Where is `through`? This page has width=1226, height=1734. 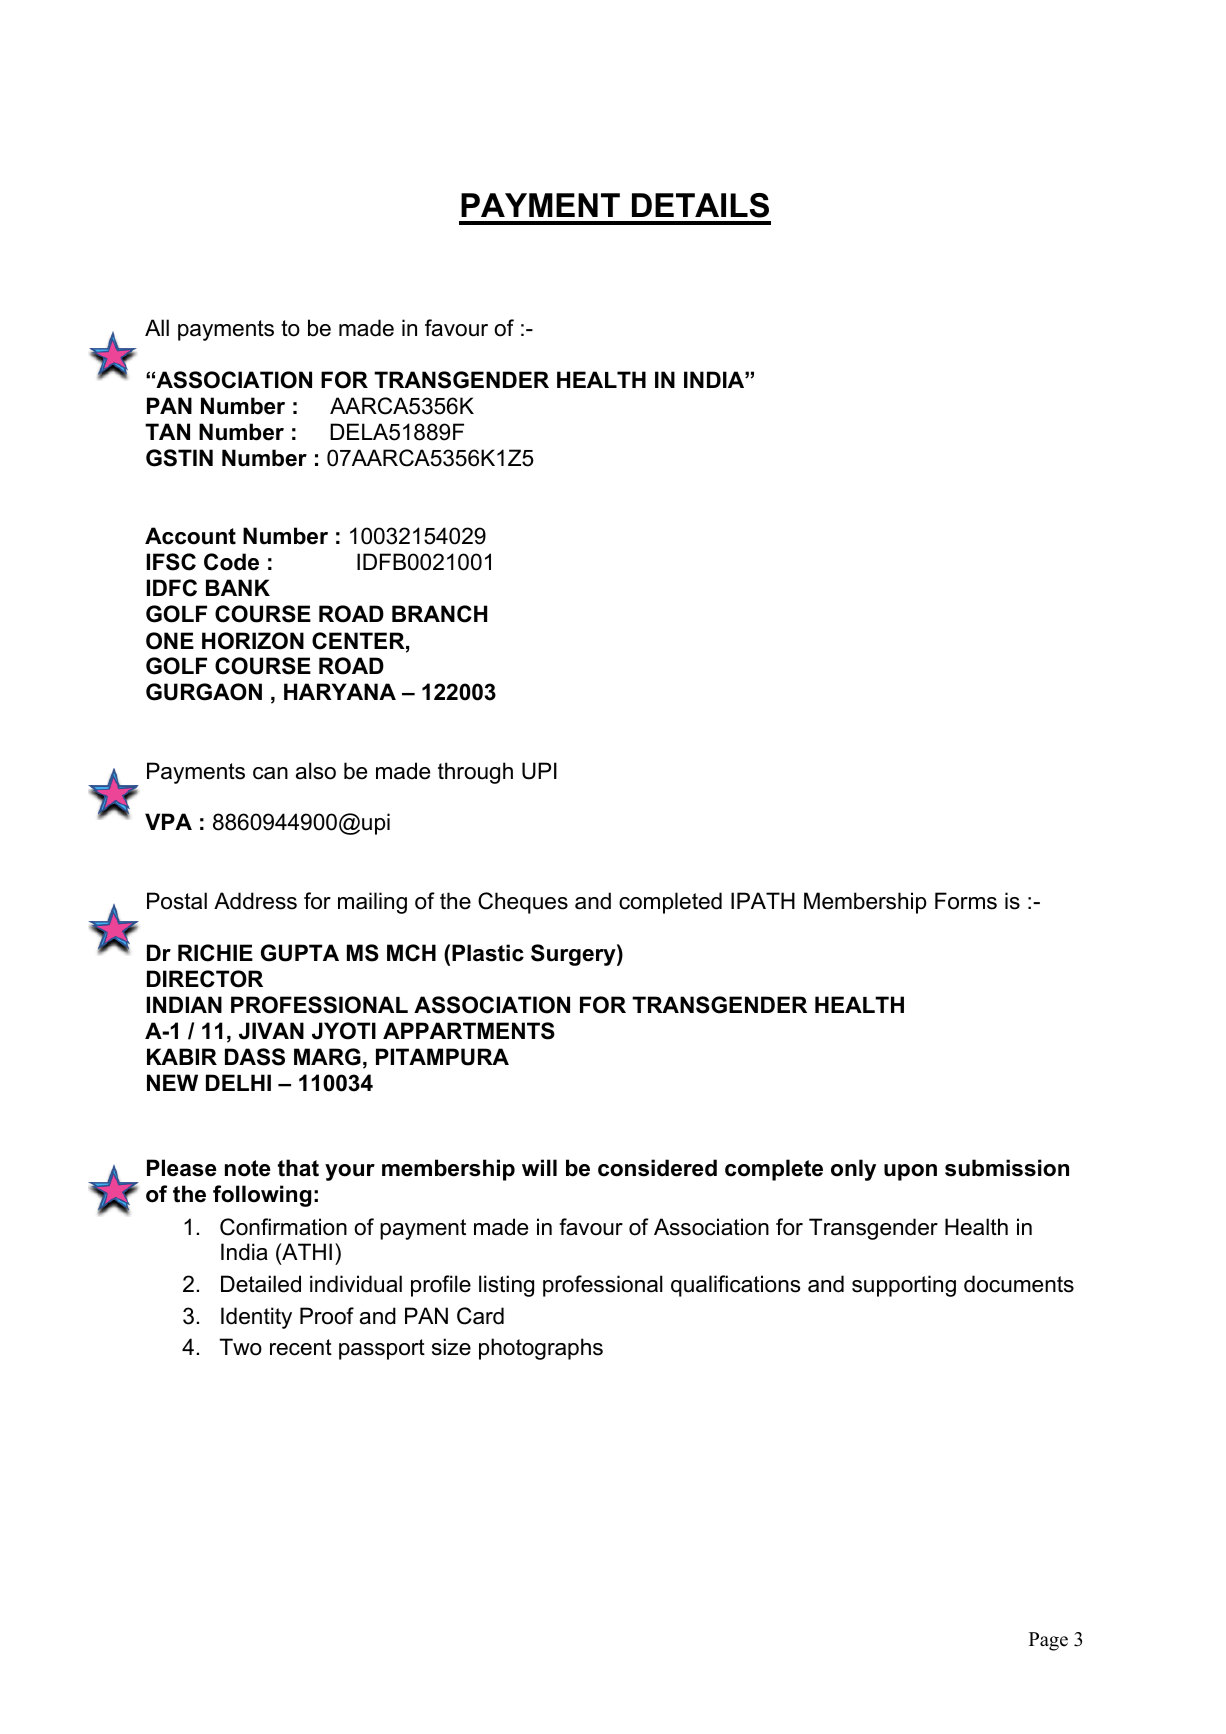
through is located at coordinates (475, 773).
